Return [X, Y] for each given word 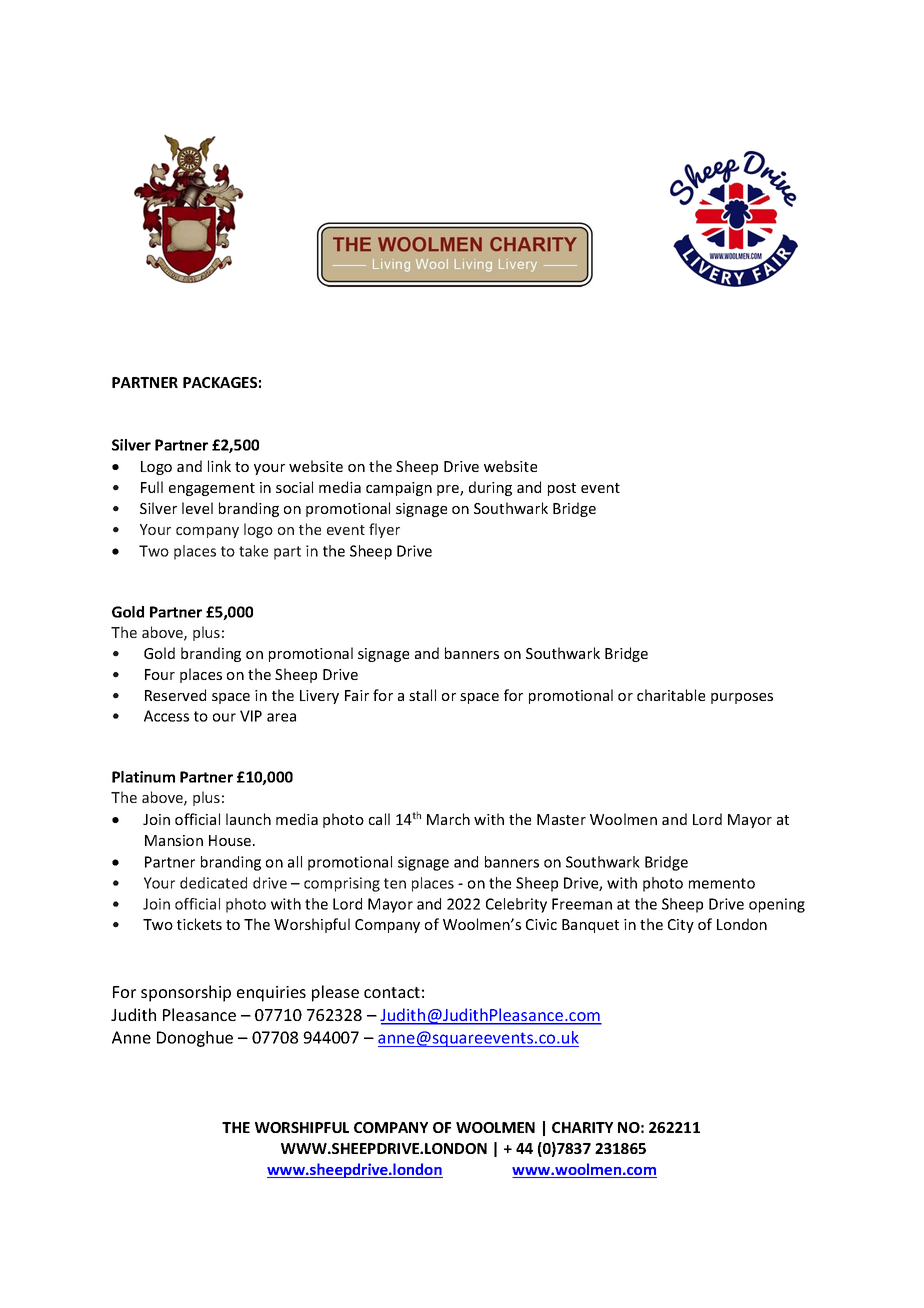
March [448, 819]
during [490, 488]
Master [561, 819]
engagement [212, 489]
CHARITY [582, 1127]
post [562, 489]
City [681, 926]
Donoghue [195, 1039]
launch [248, 819]
